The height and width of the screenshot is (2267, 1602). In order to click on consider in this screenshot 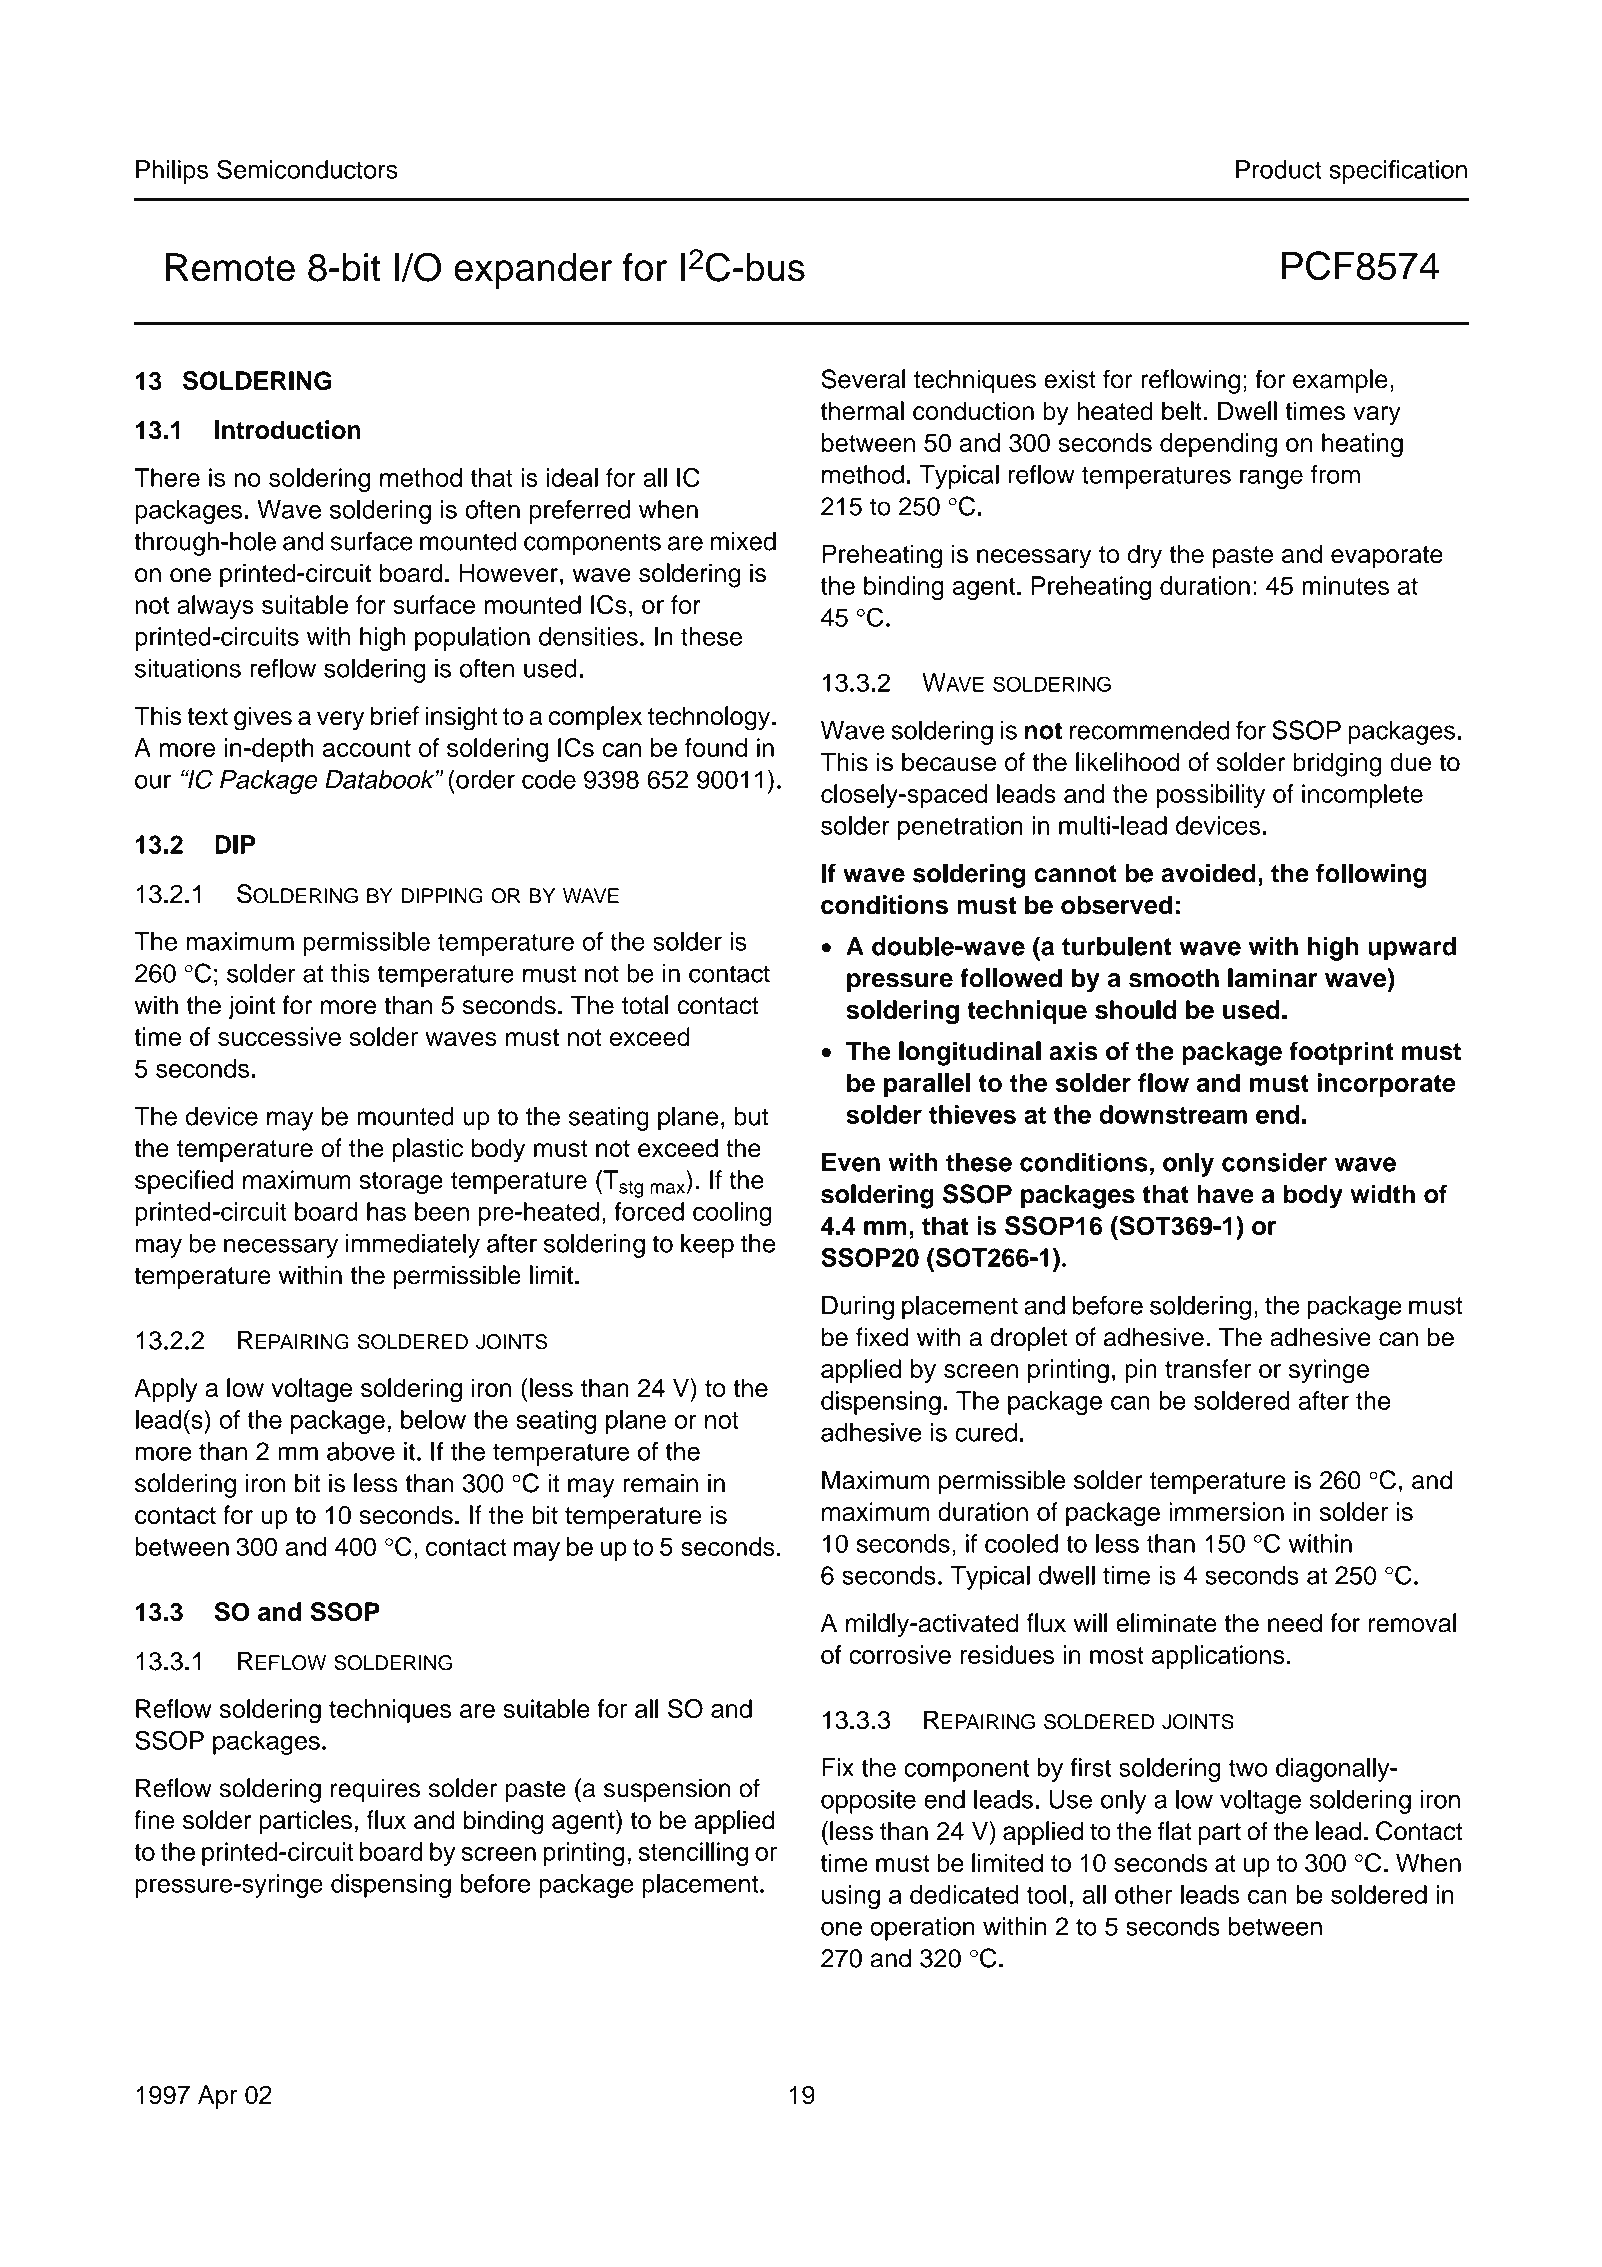, I will do `click(1274, 1162)`.
